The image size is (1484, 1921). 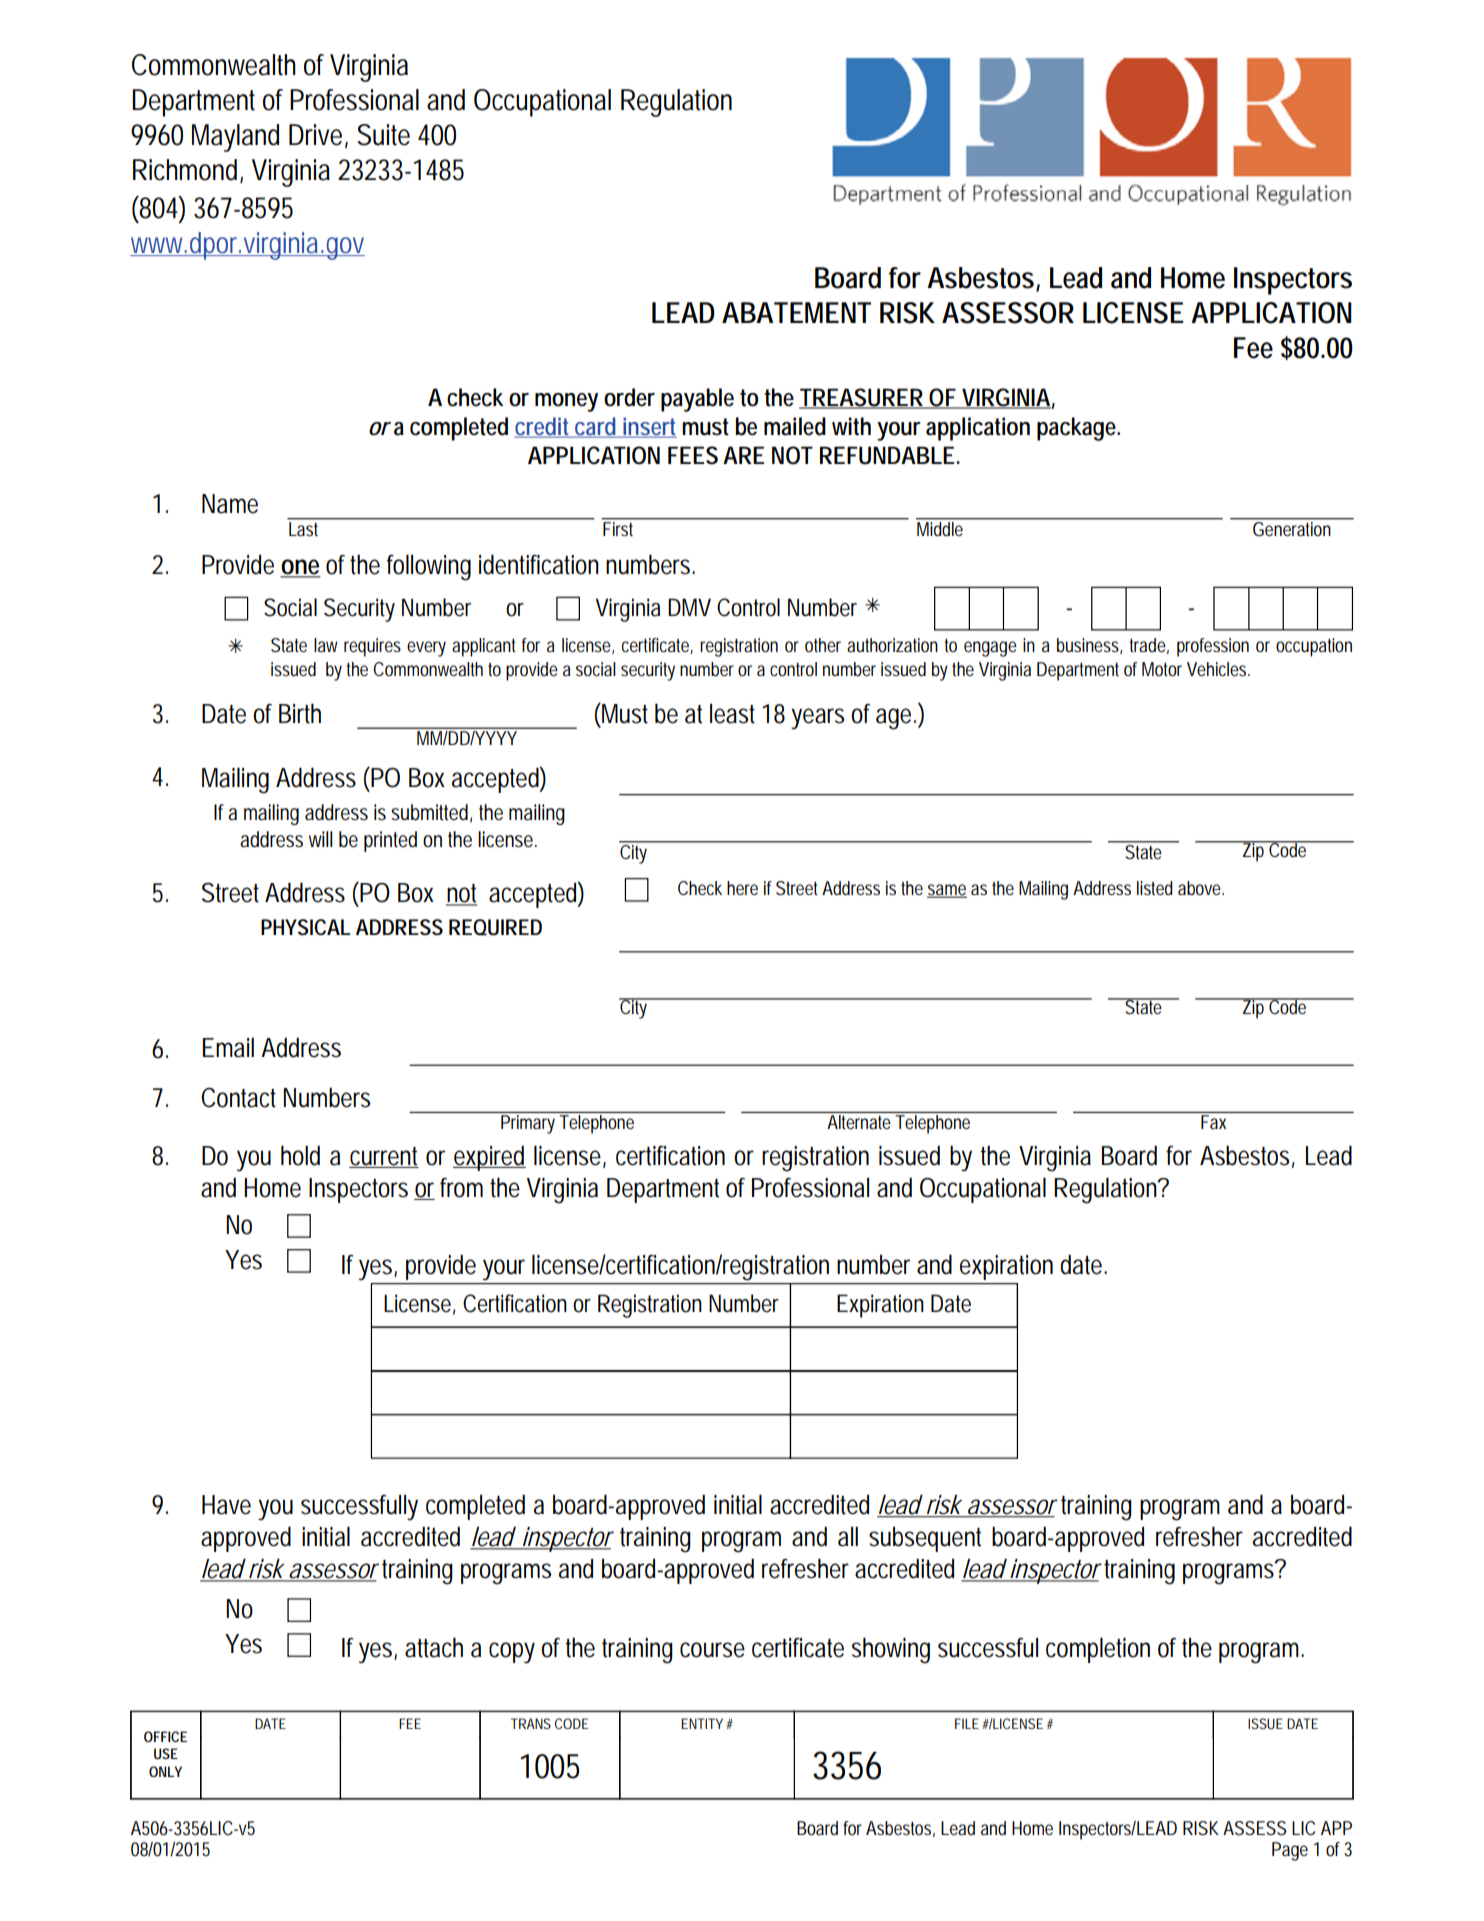 I want to click on ABATEMENT, so click(x=796, y=312).
